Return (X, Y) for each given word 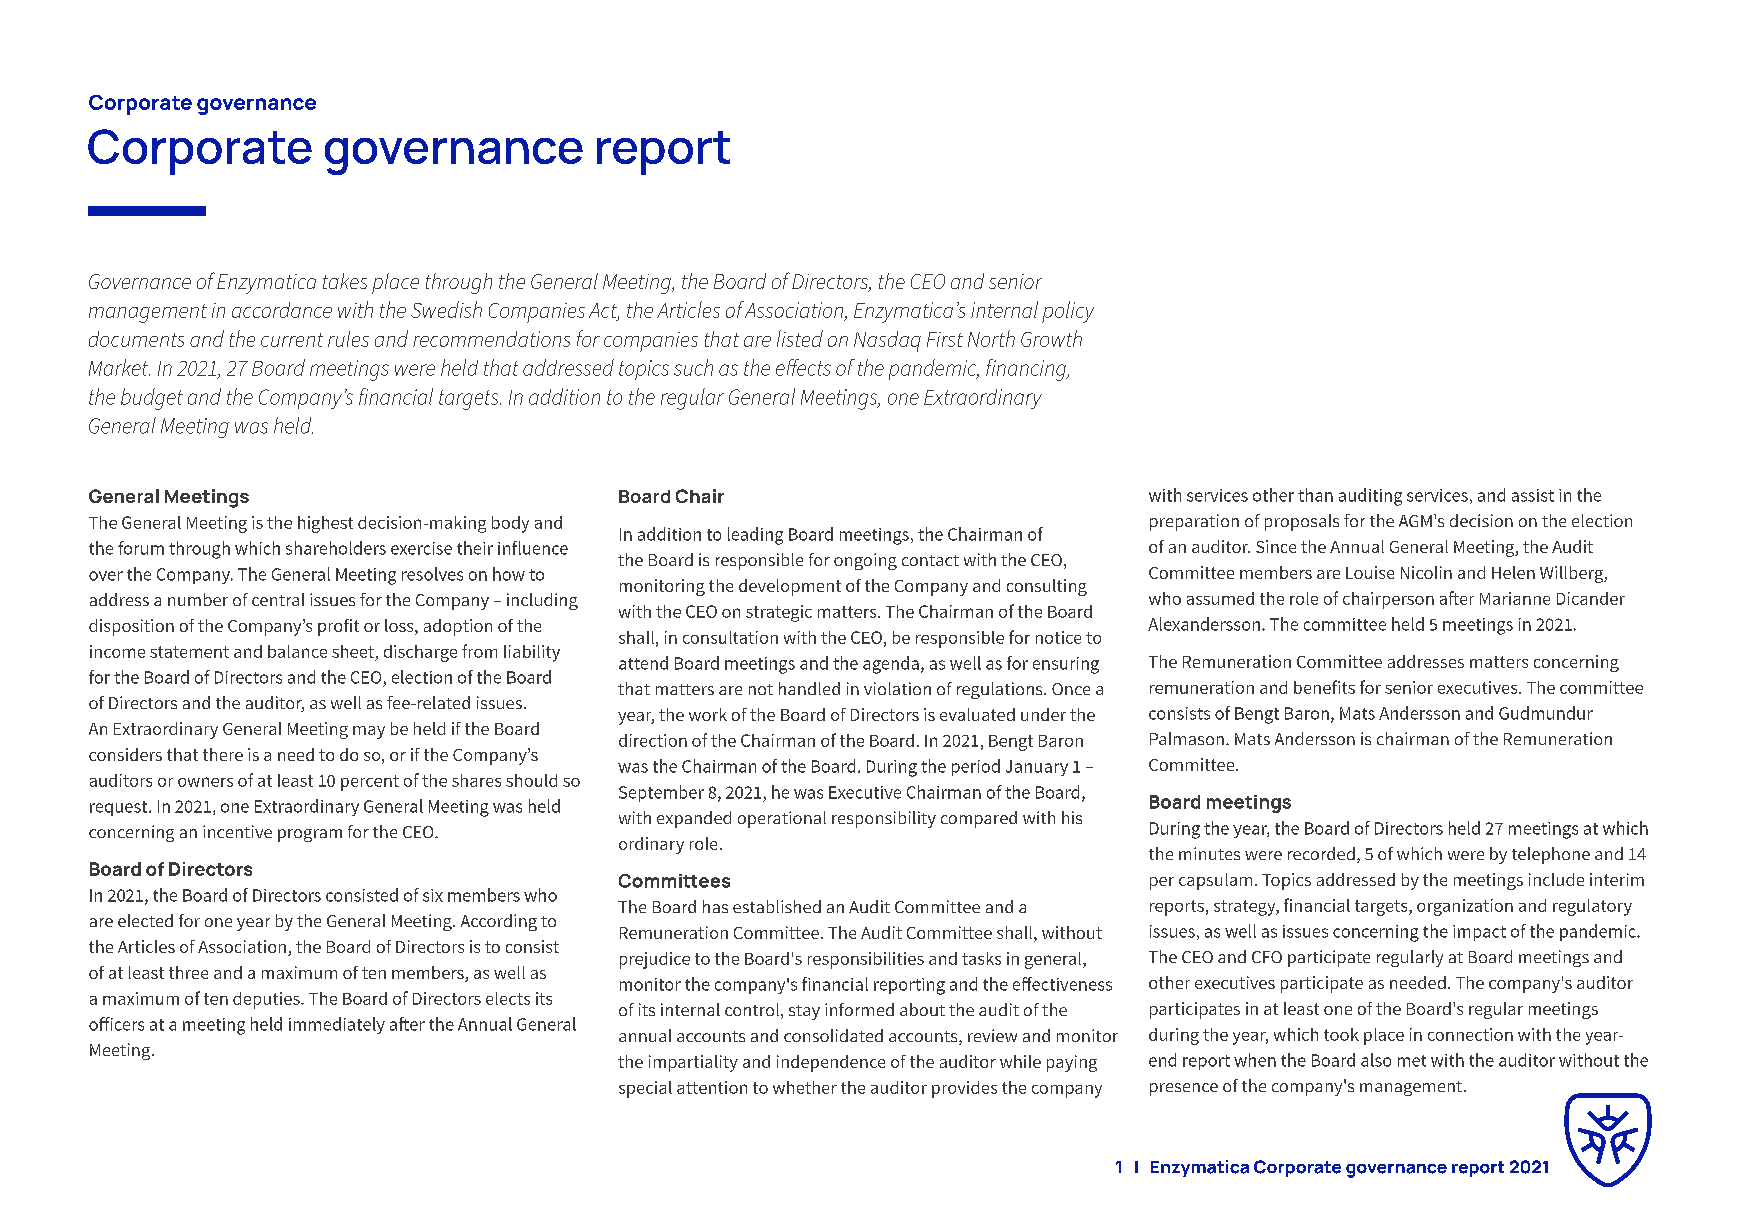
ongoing (865, 561)
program (310, 835)
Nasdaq (887, 341)
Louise (1370, 572)
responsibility (884, 819)
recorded (1321, 853)
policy (1068, 312)
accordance (282, 310)
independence (831, 1063)
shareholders (336, 548)
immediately (337, 1025)
